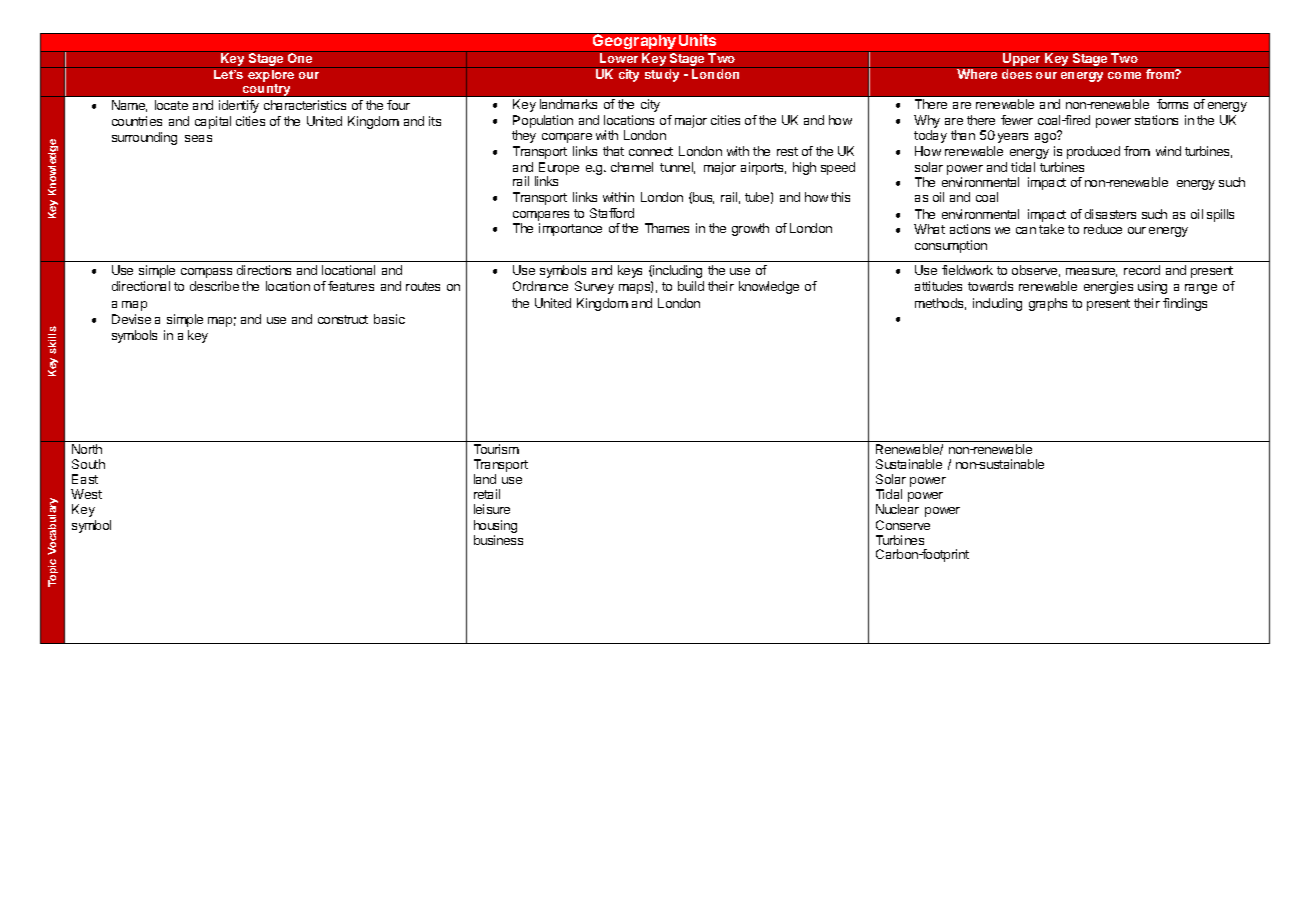  What do you see at coordinates (198, 138) in the page?
I see `seas` at bounding box center [198, 138].
